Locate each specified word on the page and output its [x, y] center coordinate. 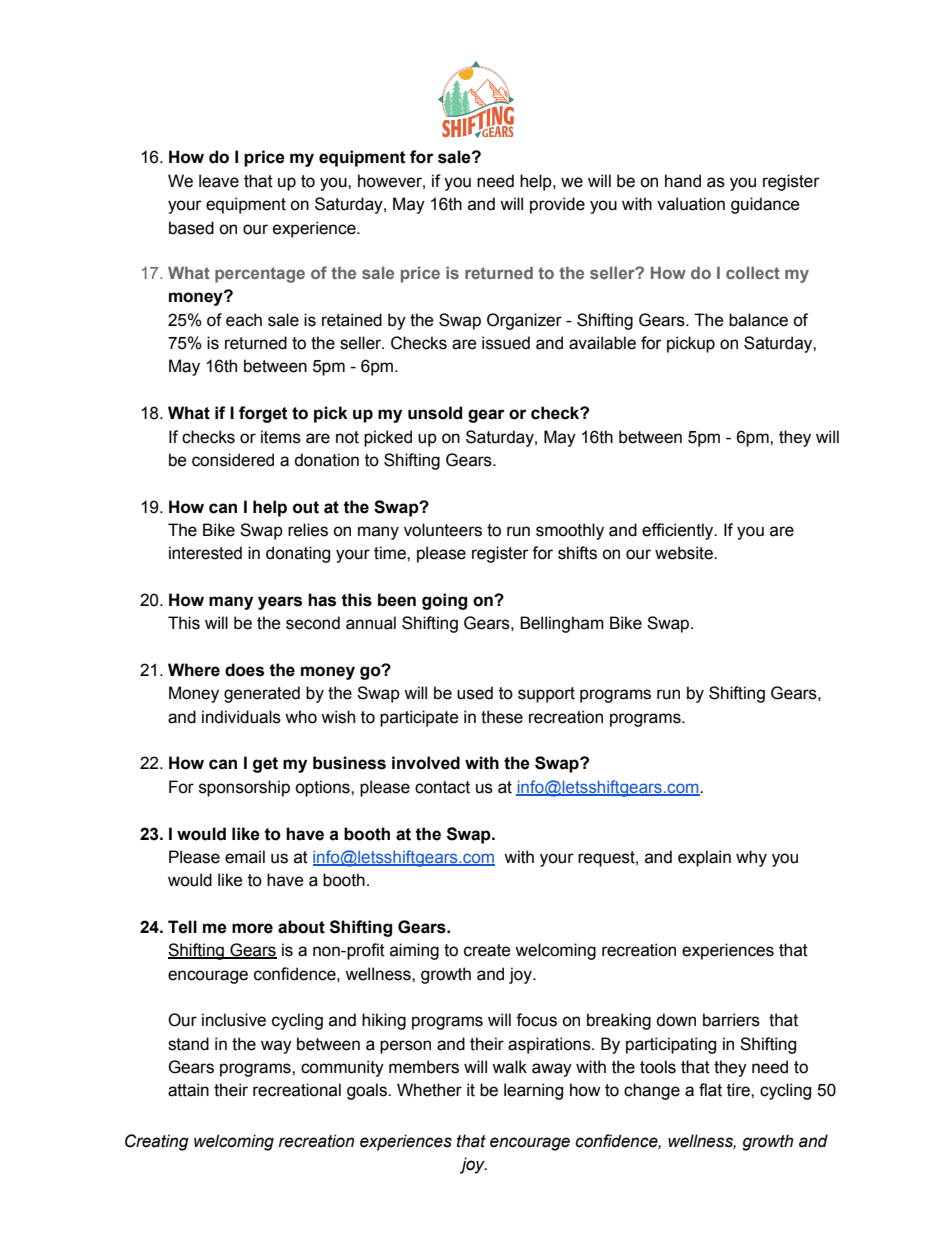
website [685, 553]
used [475, 693]
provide [557, 205]
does [244, 670]
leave [219, 181]
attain [188, 1090]
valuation [691, 204]
